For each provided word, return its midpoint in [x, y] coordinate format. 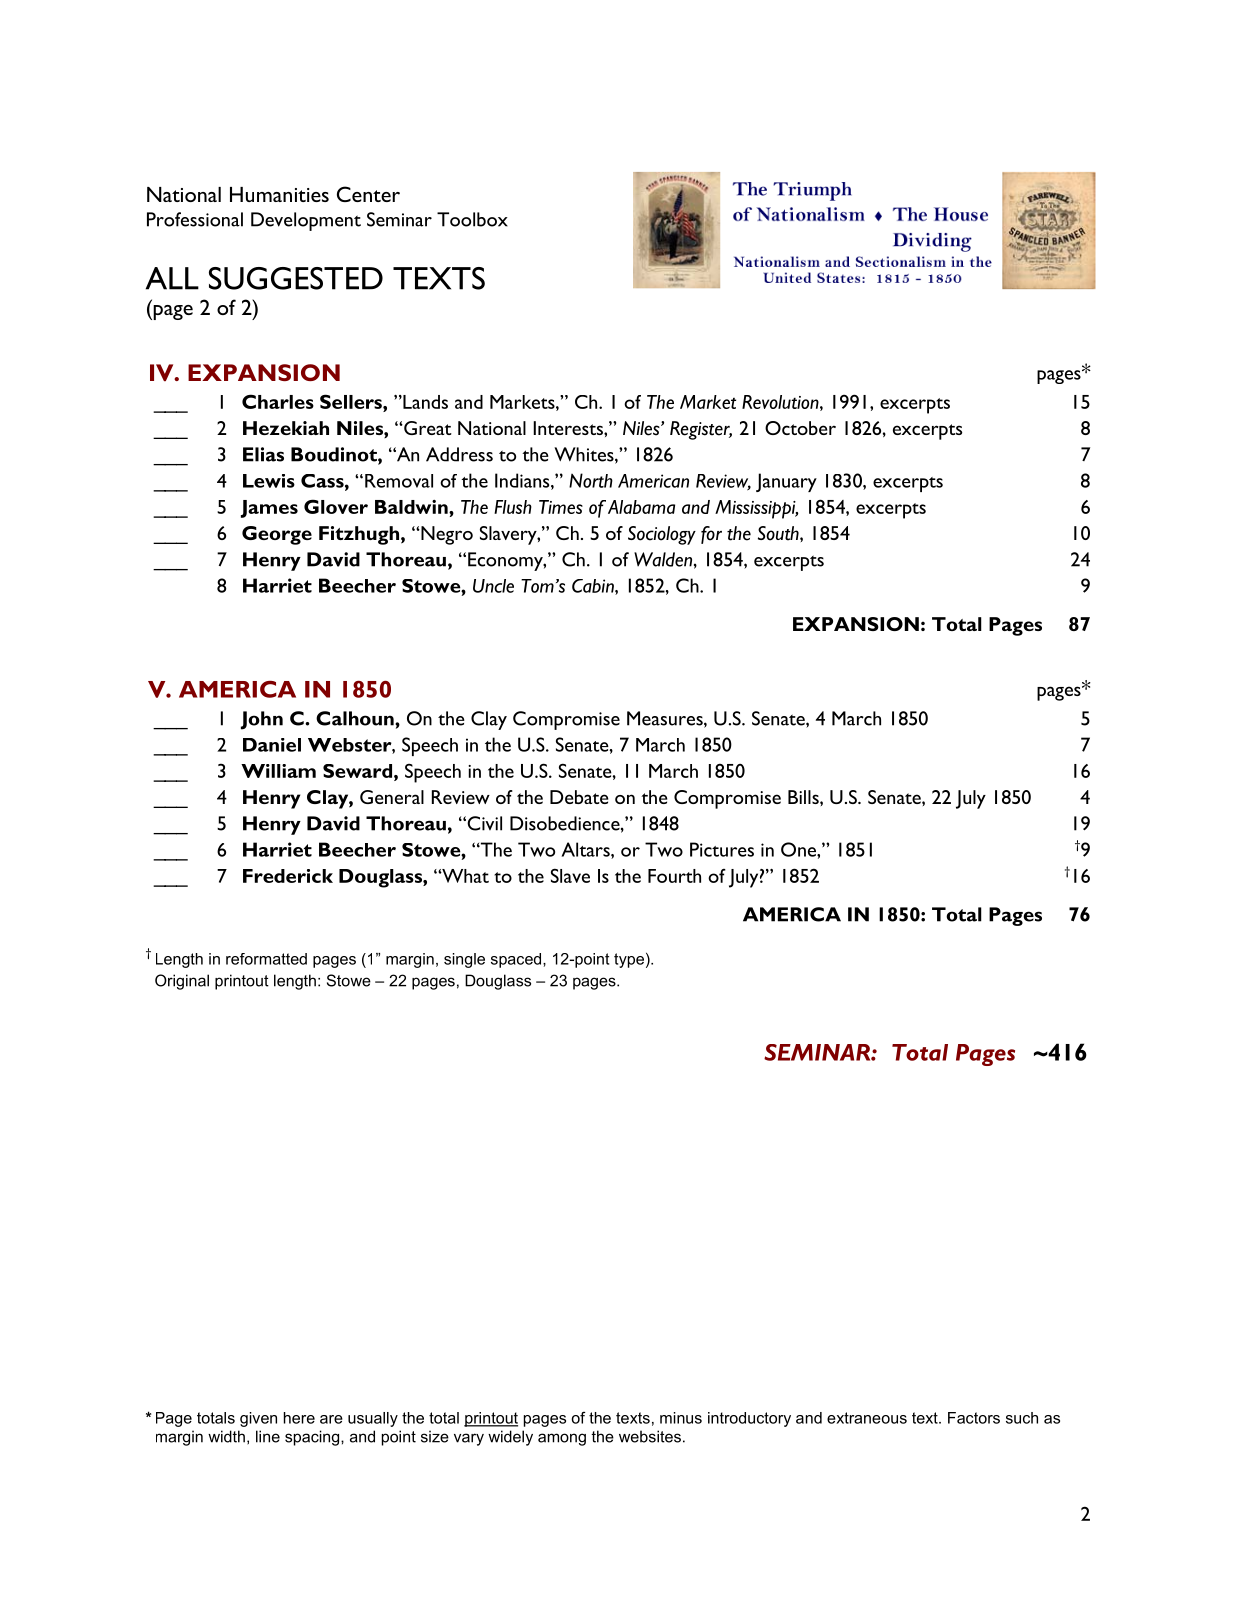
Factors [974, 1418]
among [562, 1439]
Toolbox [472, 219]
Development [306, 221]
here [299, 1418]
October [800, 428]
